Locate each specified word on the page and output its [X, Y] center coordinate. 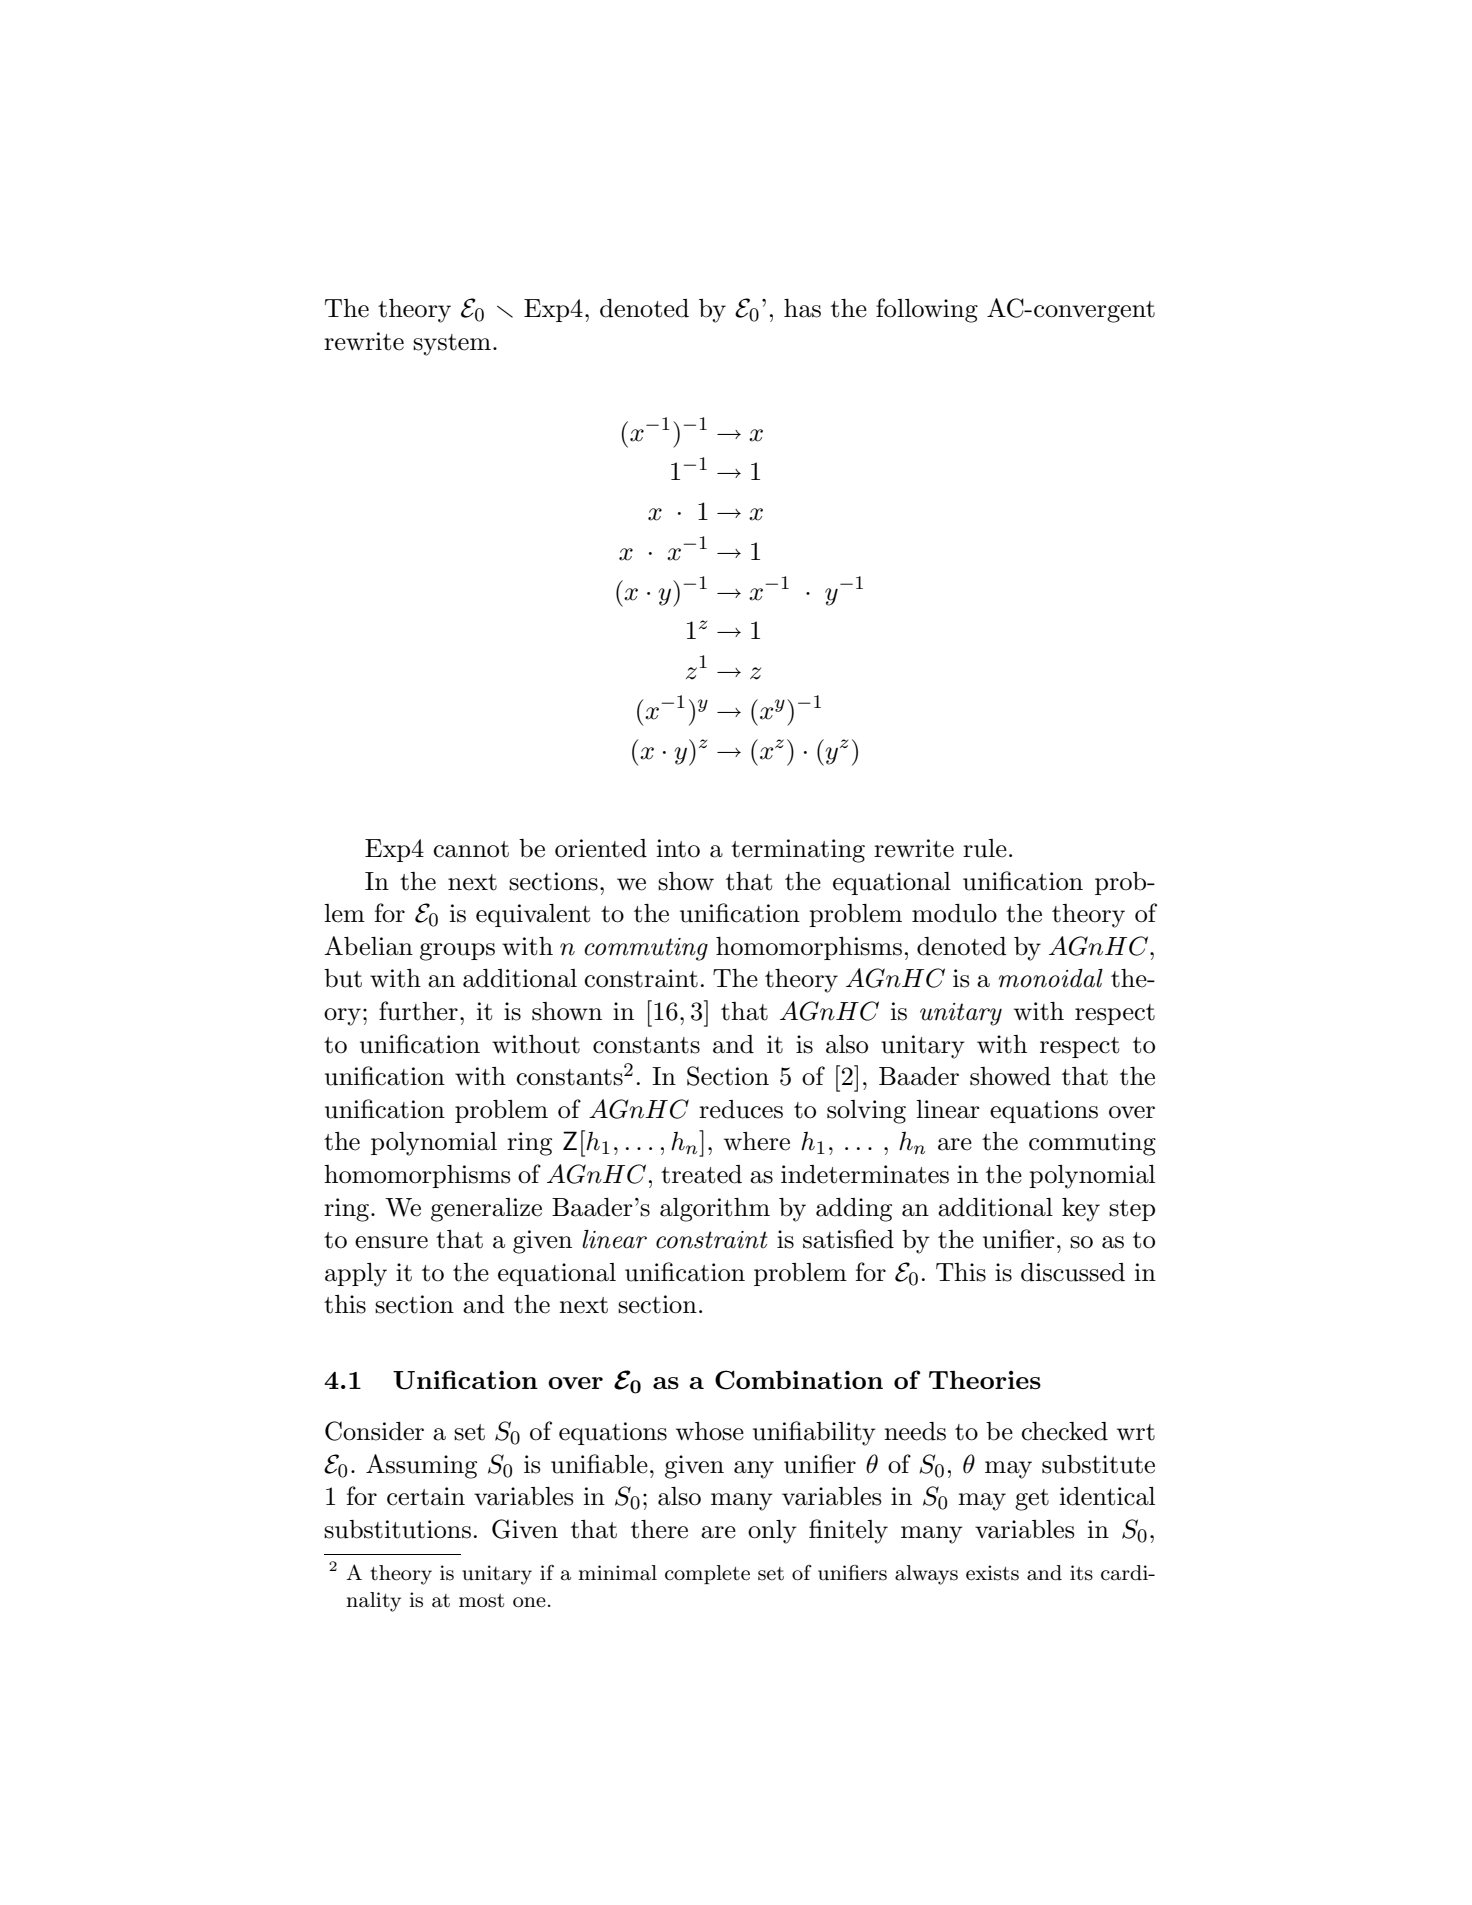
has [802, 308]
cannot [471, 849]
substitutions [397, 1529]
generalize [486, 1210]
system [452, 345]
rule [985, 848]
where [757, 1141]
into [678, 848]
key [1081, 1210]
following [927, 310]
